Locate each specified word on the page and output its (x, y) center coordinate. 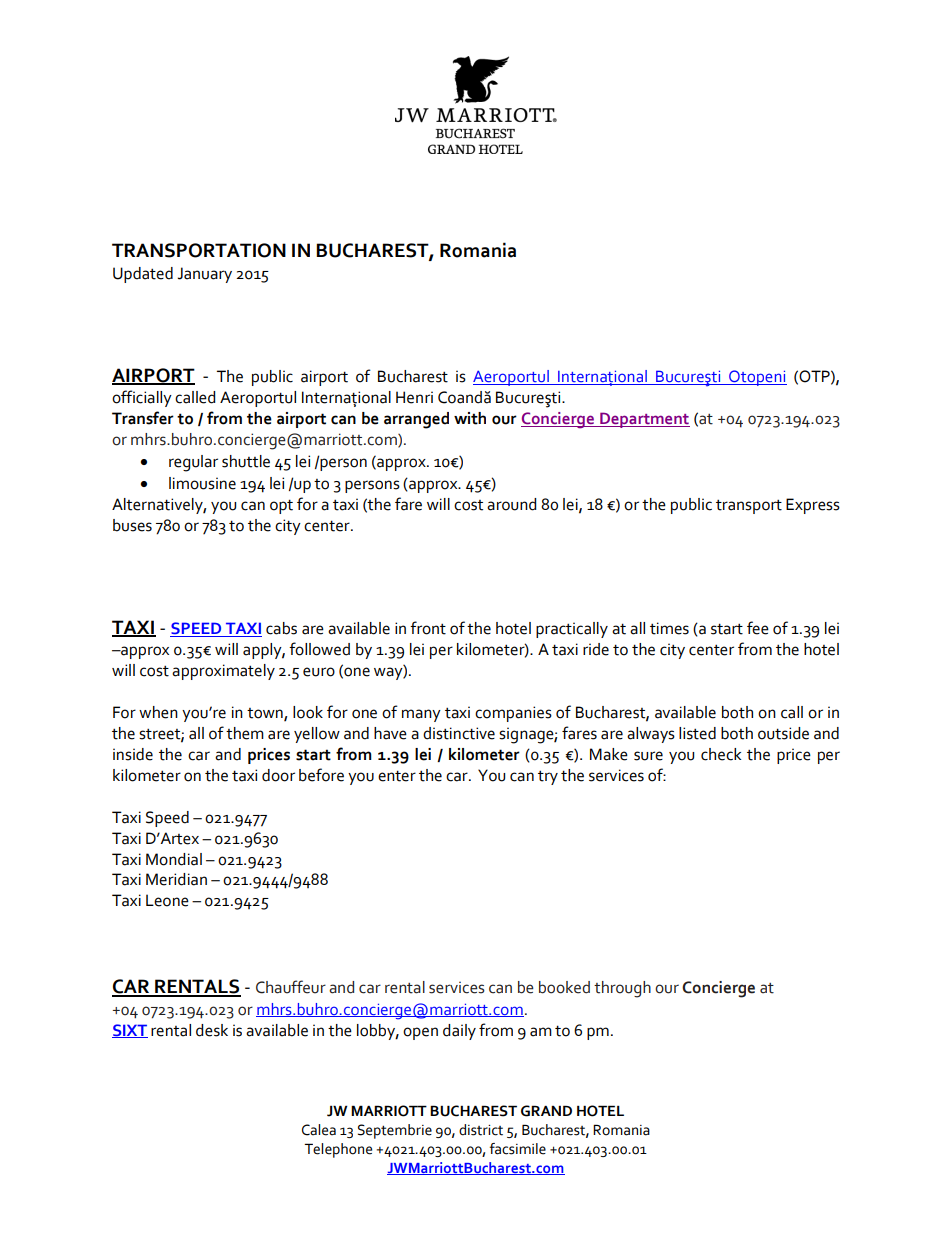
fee (758, 628)
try (548, 777)
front (428, 628)
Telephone (338, 1150)
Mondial (174, 859)
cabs (281, 628)
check (721, 754)
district (481, 1130)
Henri (414, 397)
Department (644, 420)
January (204, 275)
